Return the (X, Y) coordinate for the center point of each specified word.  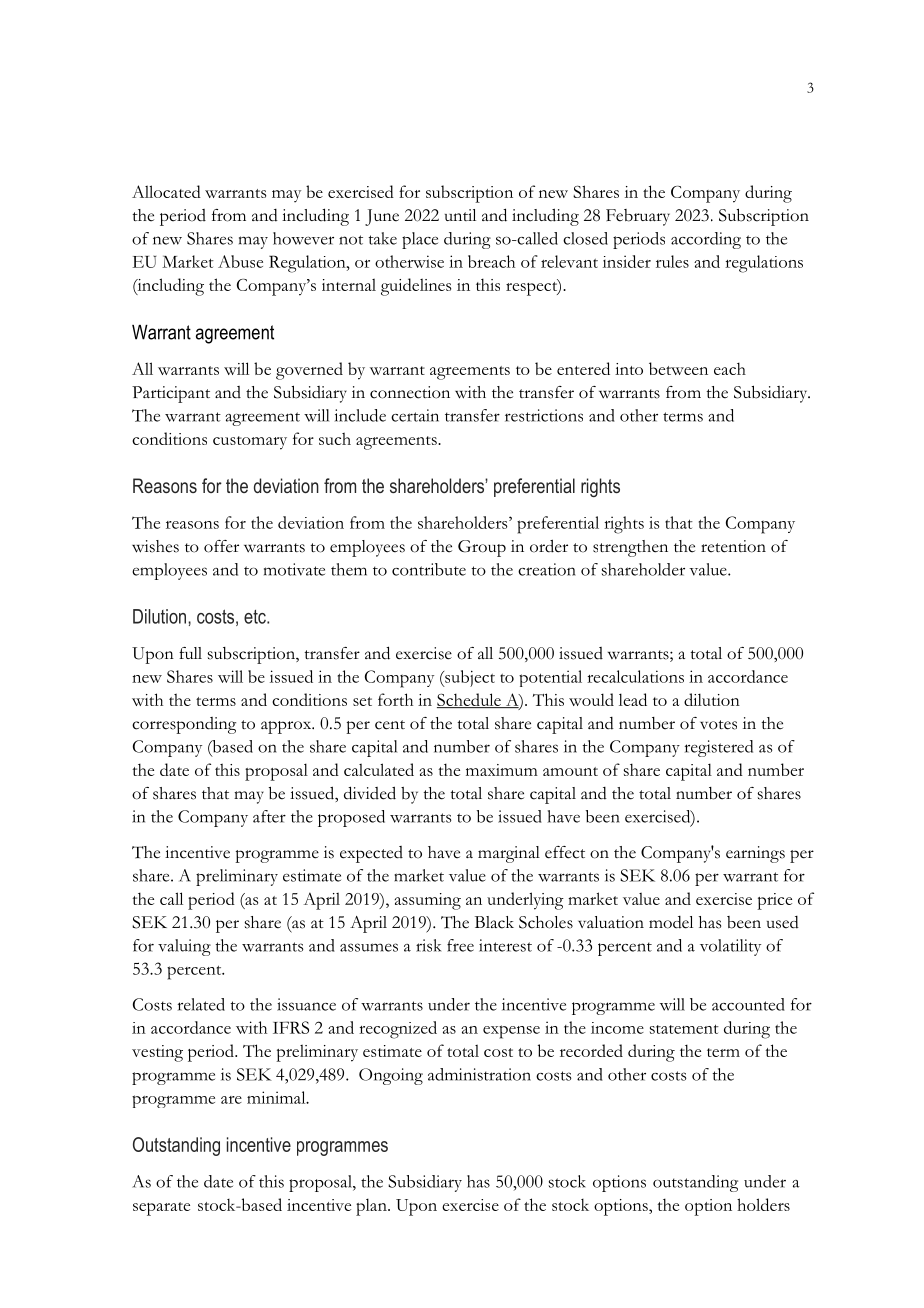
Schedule (470, 700)
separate (161, 1209)
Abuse (240, 261)
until (460, 215)
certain (415, 415)
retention (733, 546)
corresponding (184, 725)
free (460, 945)
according (706, 240)
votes (718, 725)
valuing (184, 947)
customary (250, 443)
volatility (730, 947)
